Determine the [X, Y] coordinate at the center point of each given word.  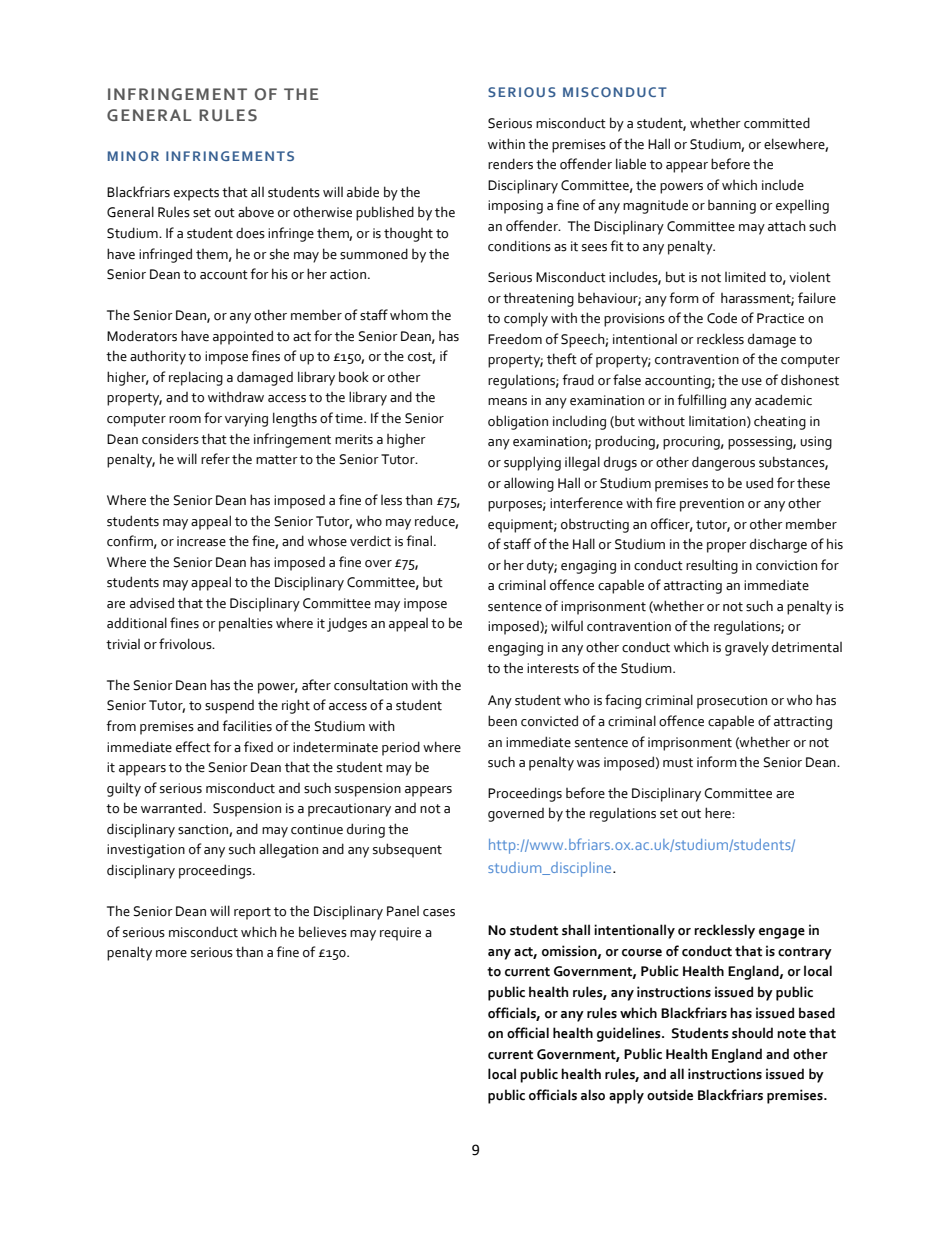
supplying [532, 463]
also [593, 1095]
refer [215, 459]
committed [777, 123]
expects [196, 194]
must [678, 763]
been [502, 721]
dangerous [723, 463]
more [171, 954]
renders [510, 164]
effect [193, 747]
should [752, 1033]
